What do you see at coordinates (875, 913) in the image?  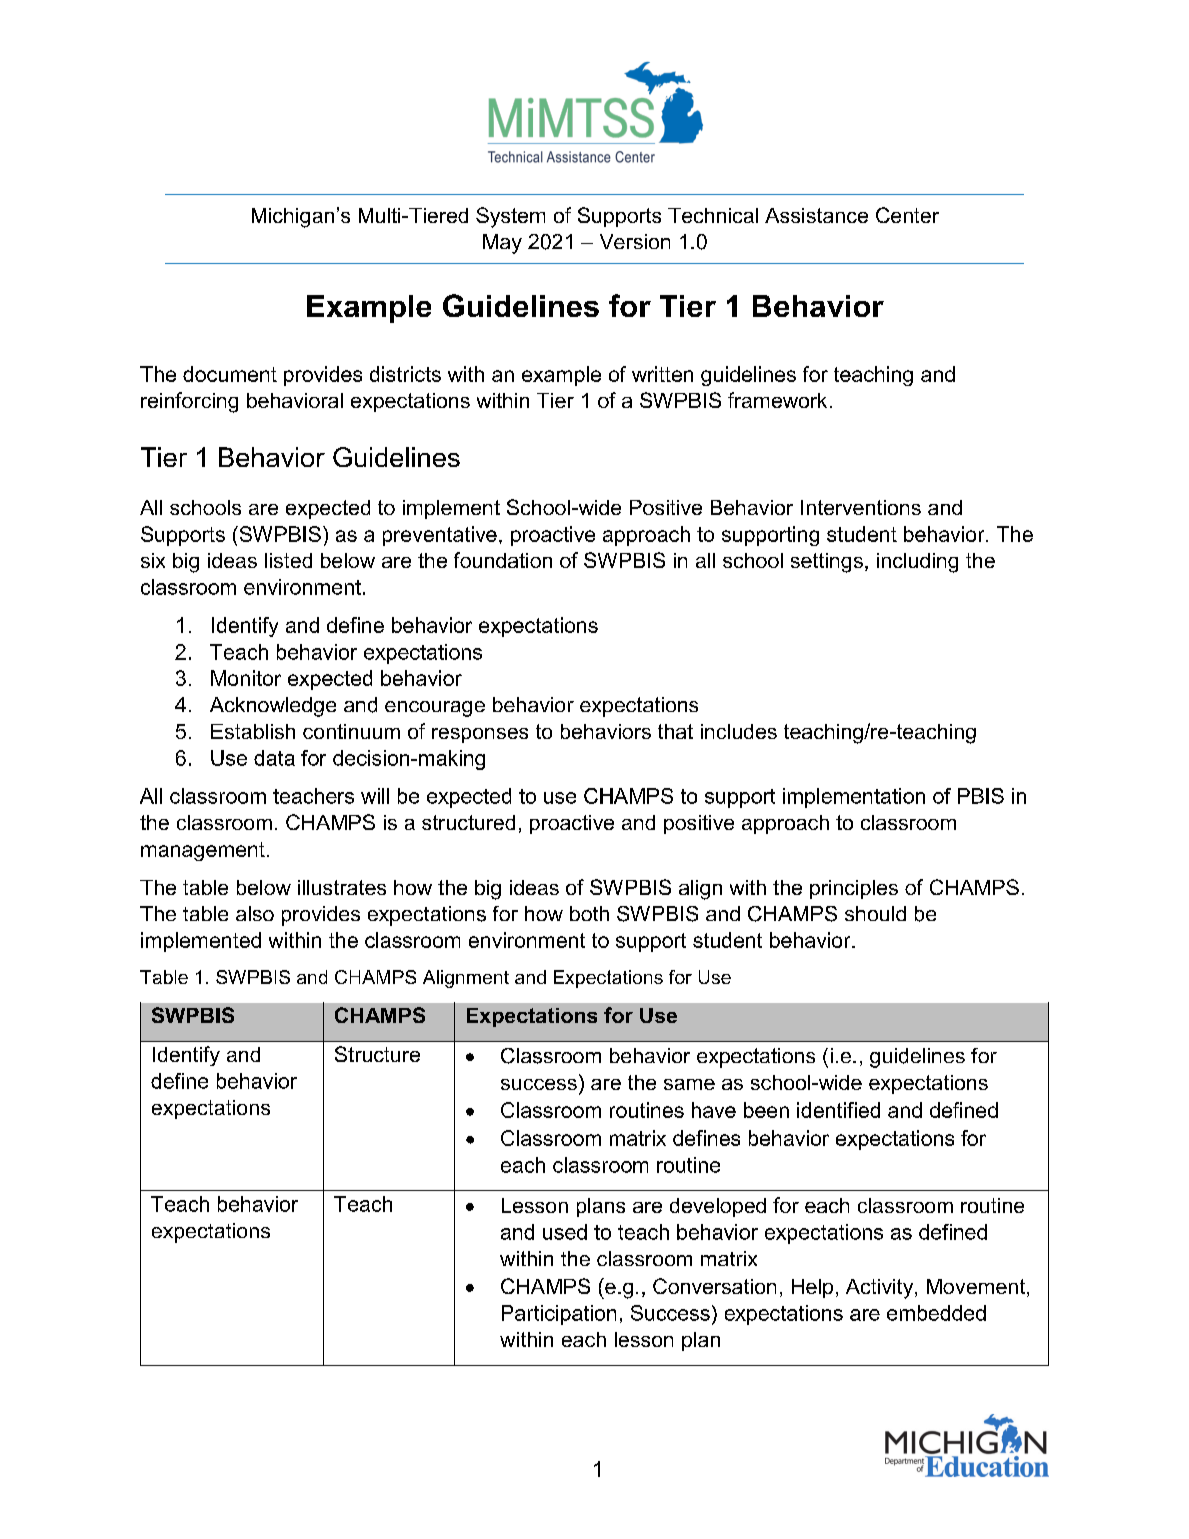 I see `should` at bounding box center [875, 913].
